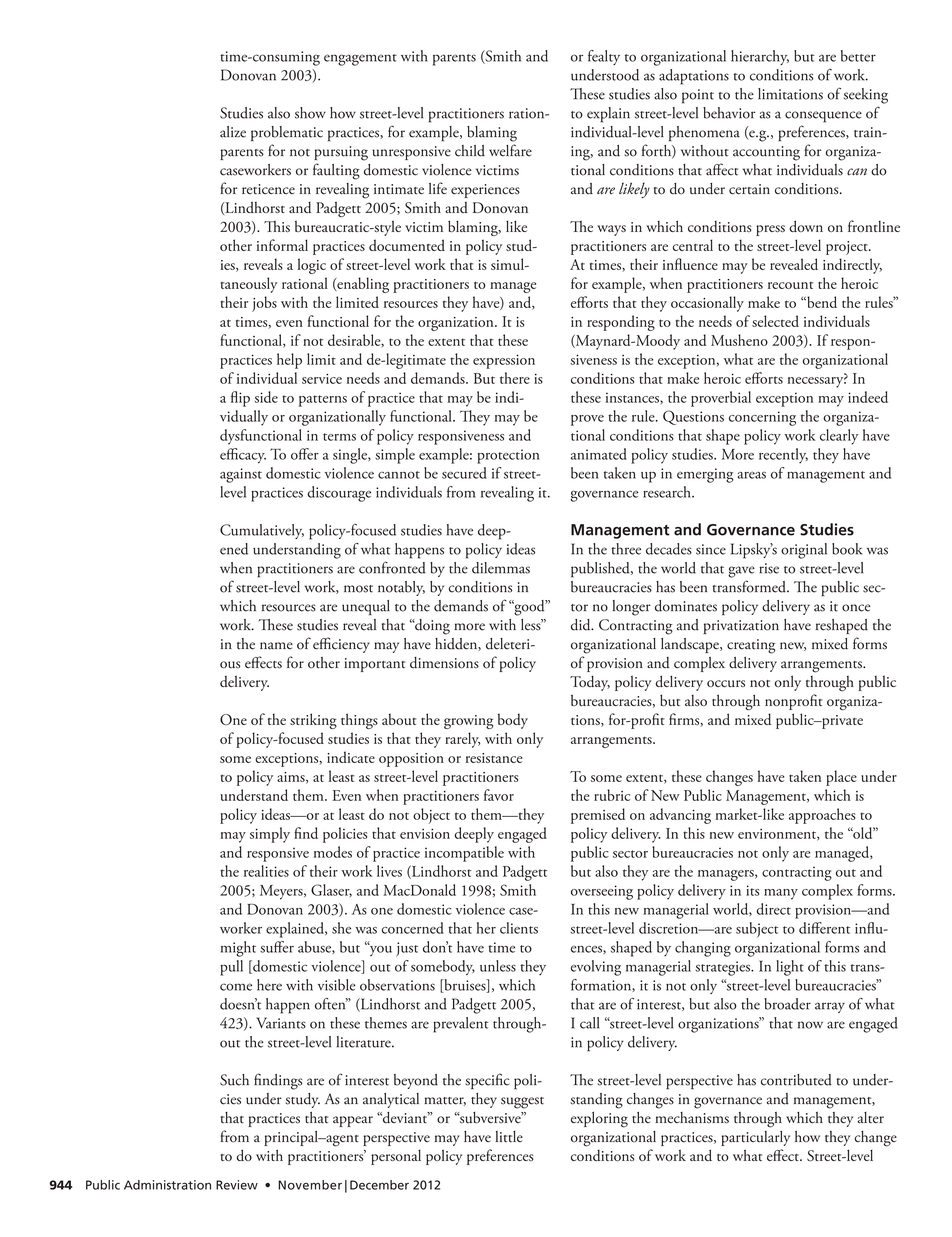 This screenshot has width=952, height=1237. Describe the element at coordinates (598, 816) in the screenshot. I see `premised` at that location.
